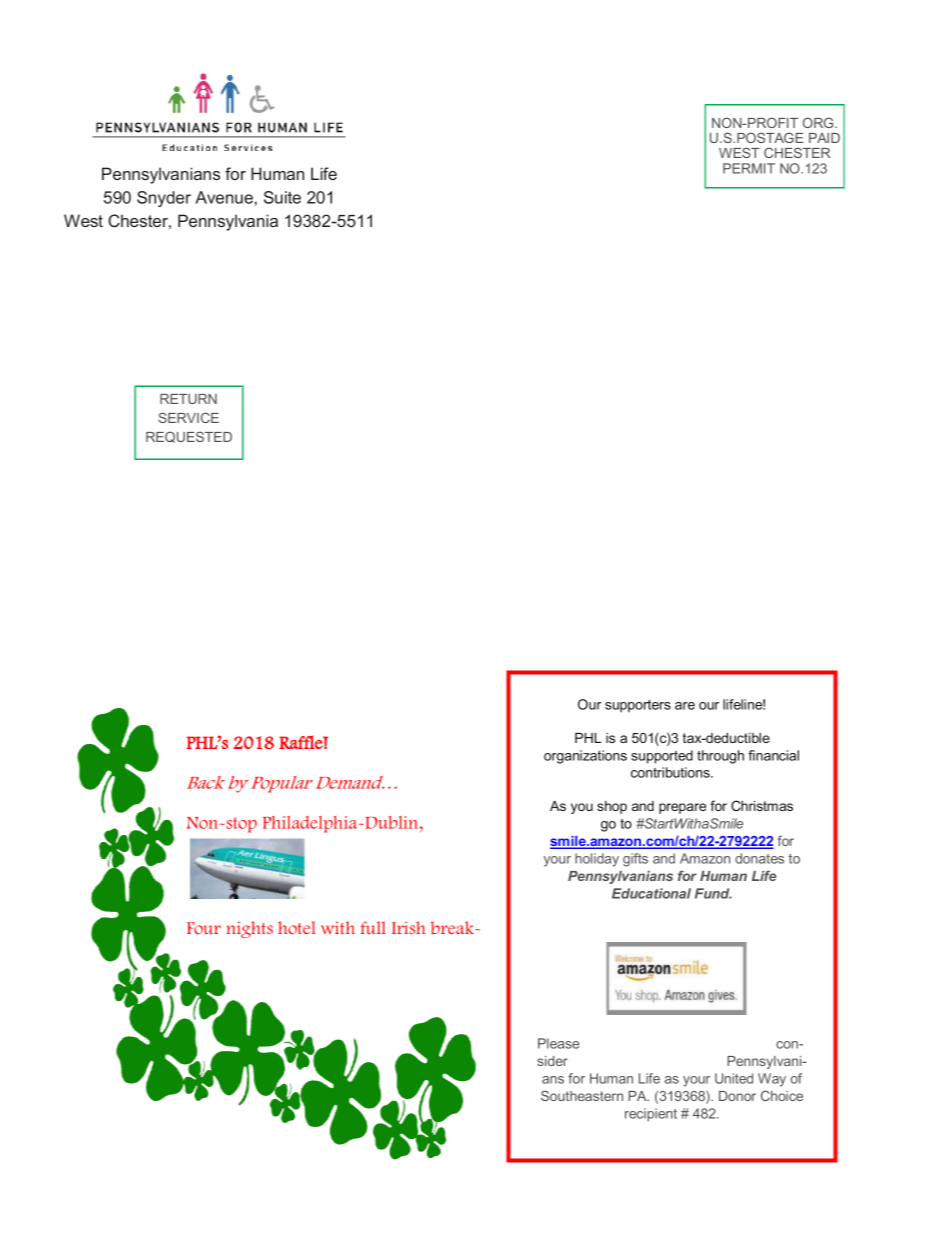 The height and width of the page is (1233, 952). I want to click on Please, so click(559, 1043).
